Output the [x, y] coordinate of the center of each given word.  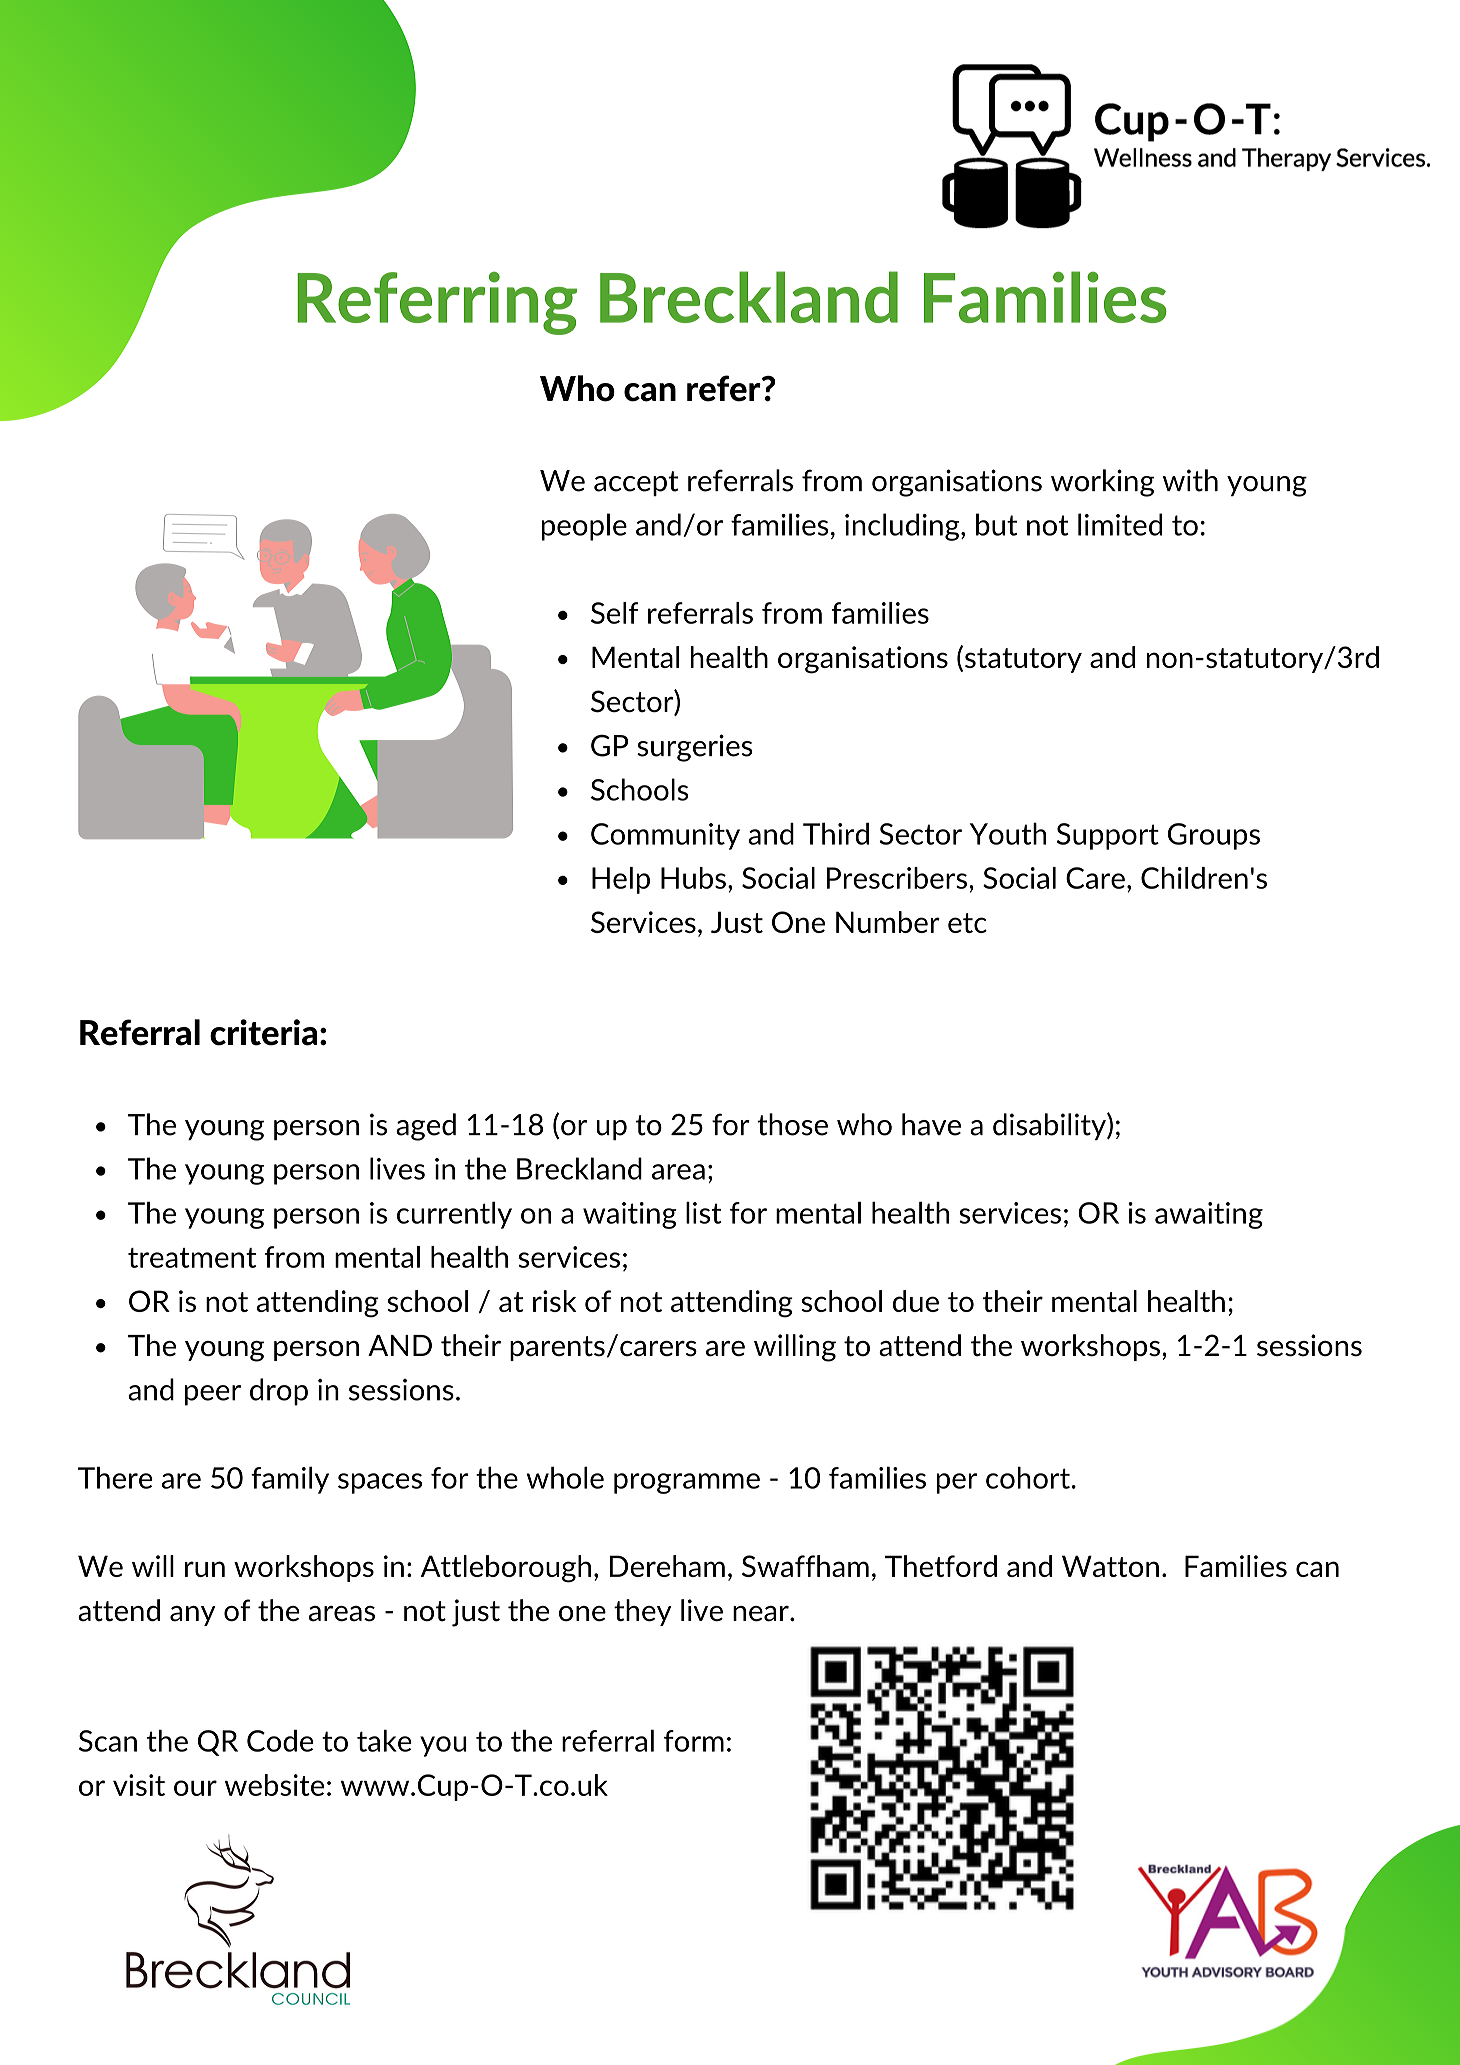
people [584, 527]
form [694, 1741]
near [762, 1614]
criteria [264, 1032]
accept [636, 483]
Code [280, 1741]
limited [1120, 524]
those [792, 1124]
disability [1050, 1126]
